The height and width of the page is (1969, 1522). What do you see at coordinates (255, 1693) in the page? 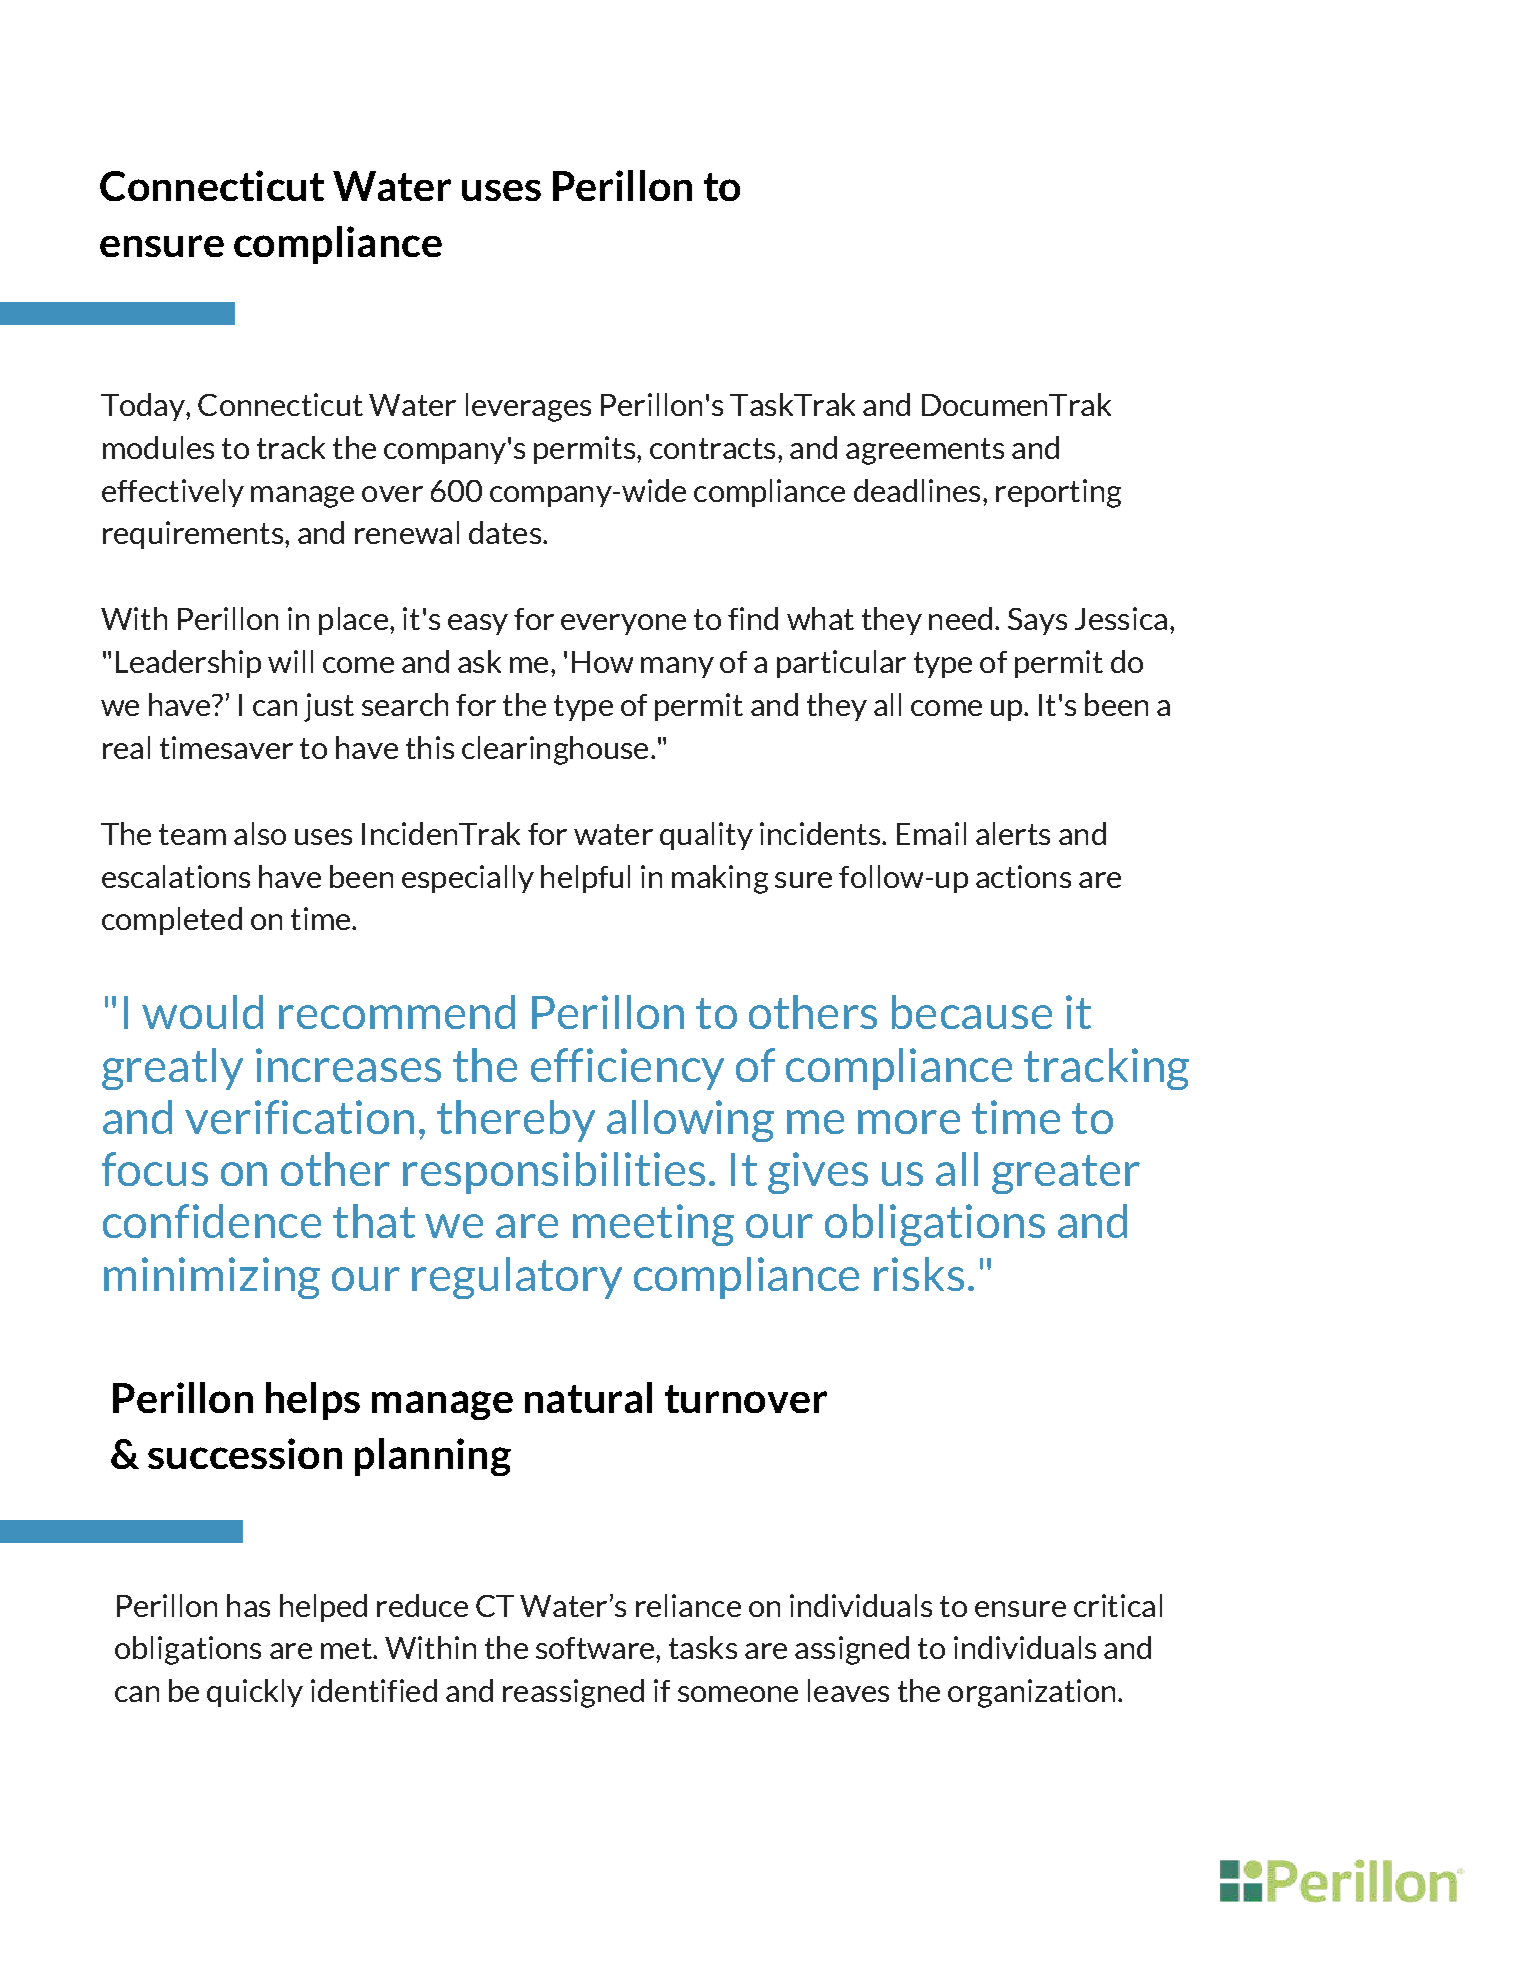
I see `quickly` at bounding box center [255, 1693].
